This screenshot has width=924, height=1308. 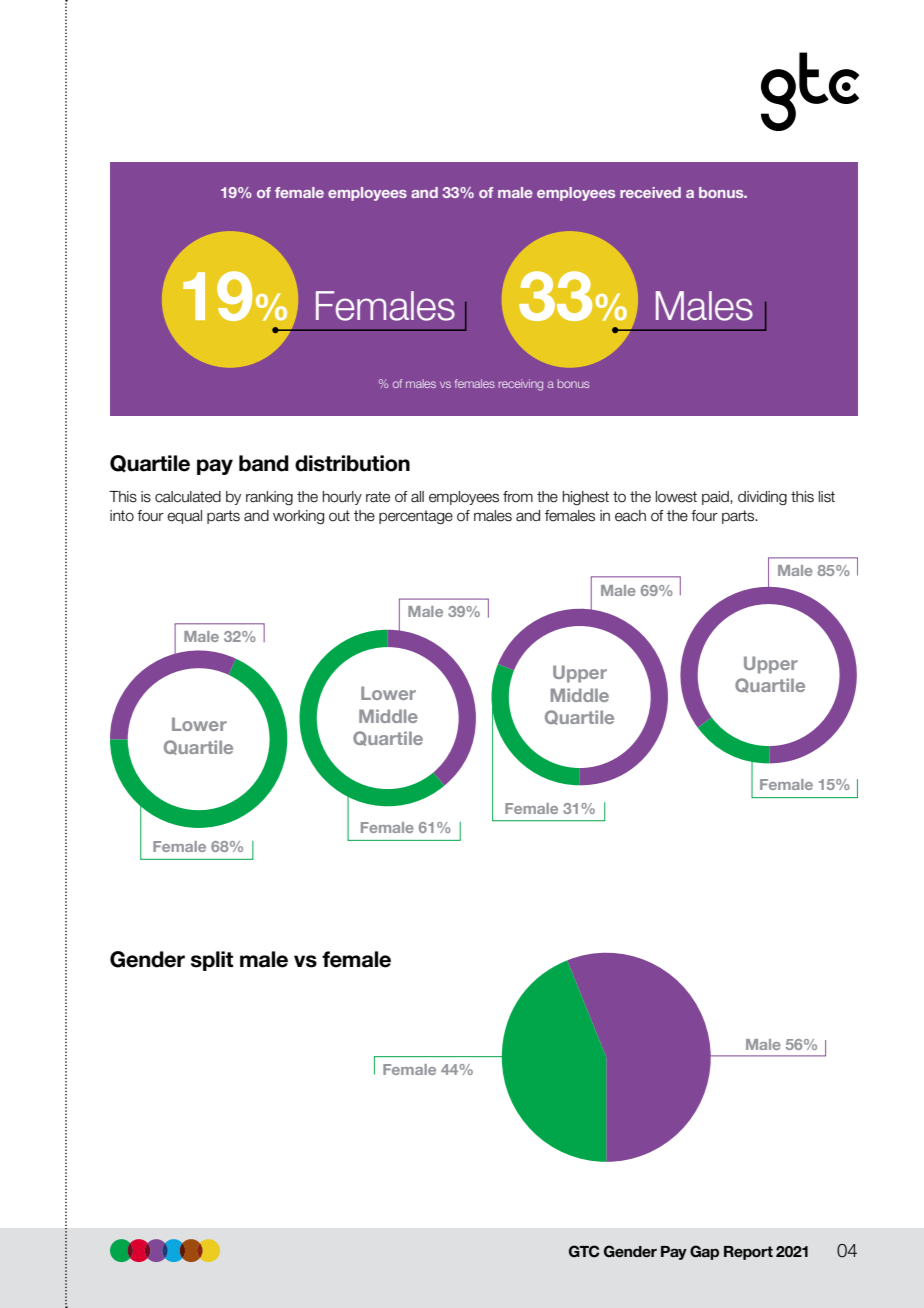 What do you see at coordinates (762, 498) in the screenshot?
I see `dividing` at bounding box center [762, 498].
